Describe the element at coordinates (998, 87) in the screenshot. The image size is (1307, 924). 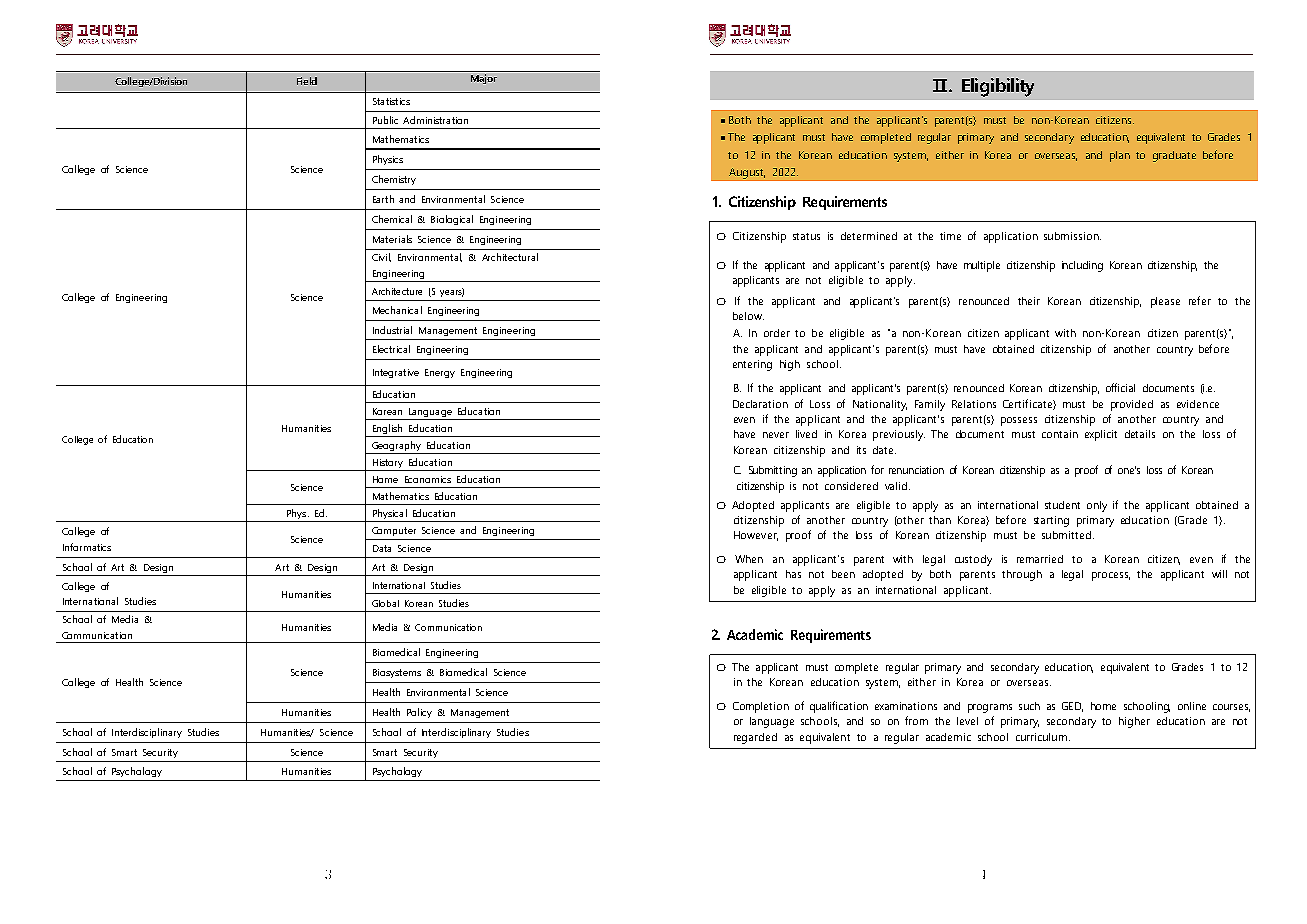
I see `Eligibility` at that location.
